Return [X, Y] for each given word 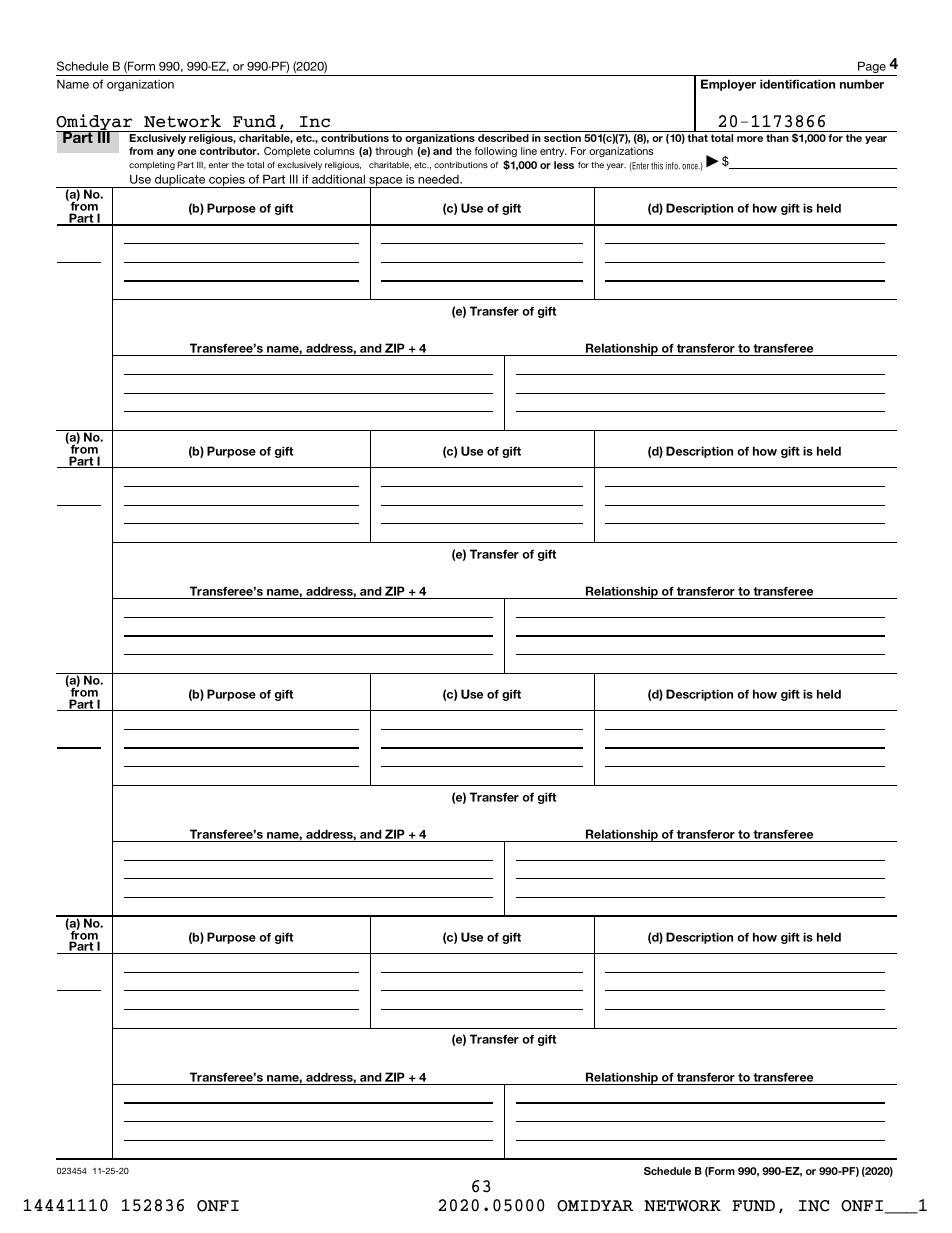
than [777, 138]
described [503, 138]
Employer [728, 85]
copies [227, 181]
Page [872, 68]
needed [439, 179]
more [750, 139]
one [187, 152]
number [862, 84]
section [562, 138]
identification [797, 84]
